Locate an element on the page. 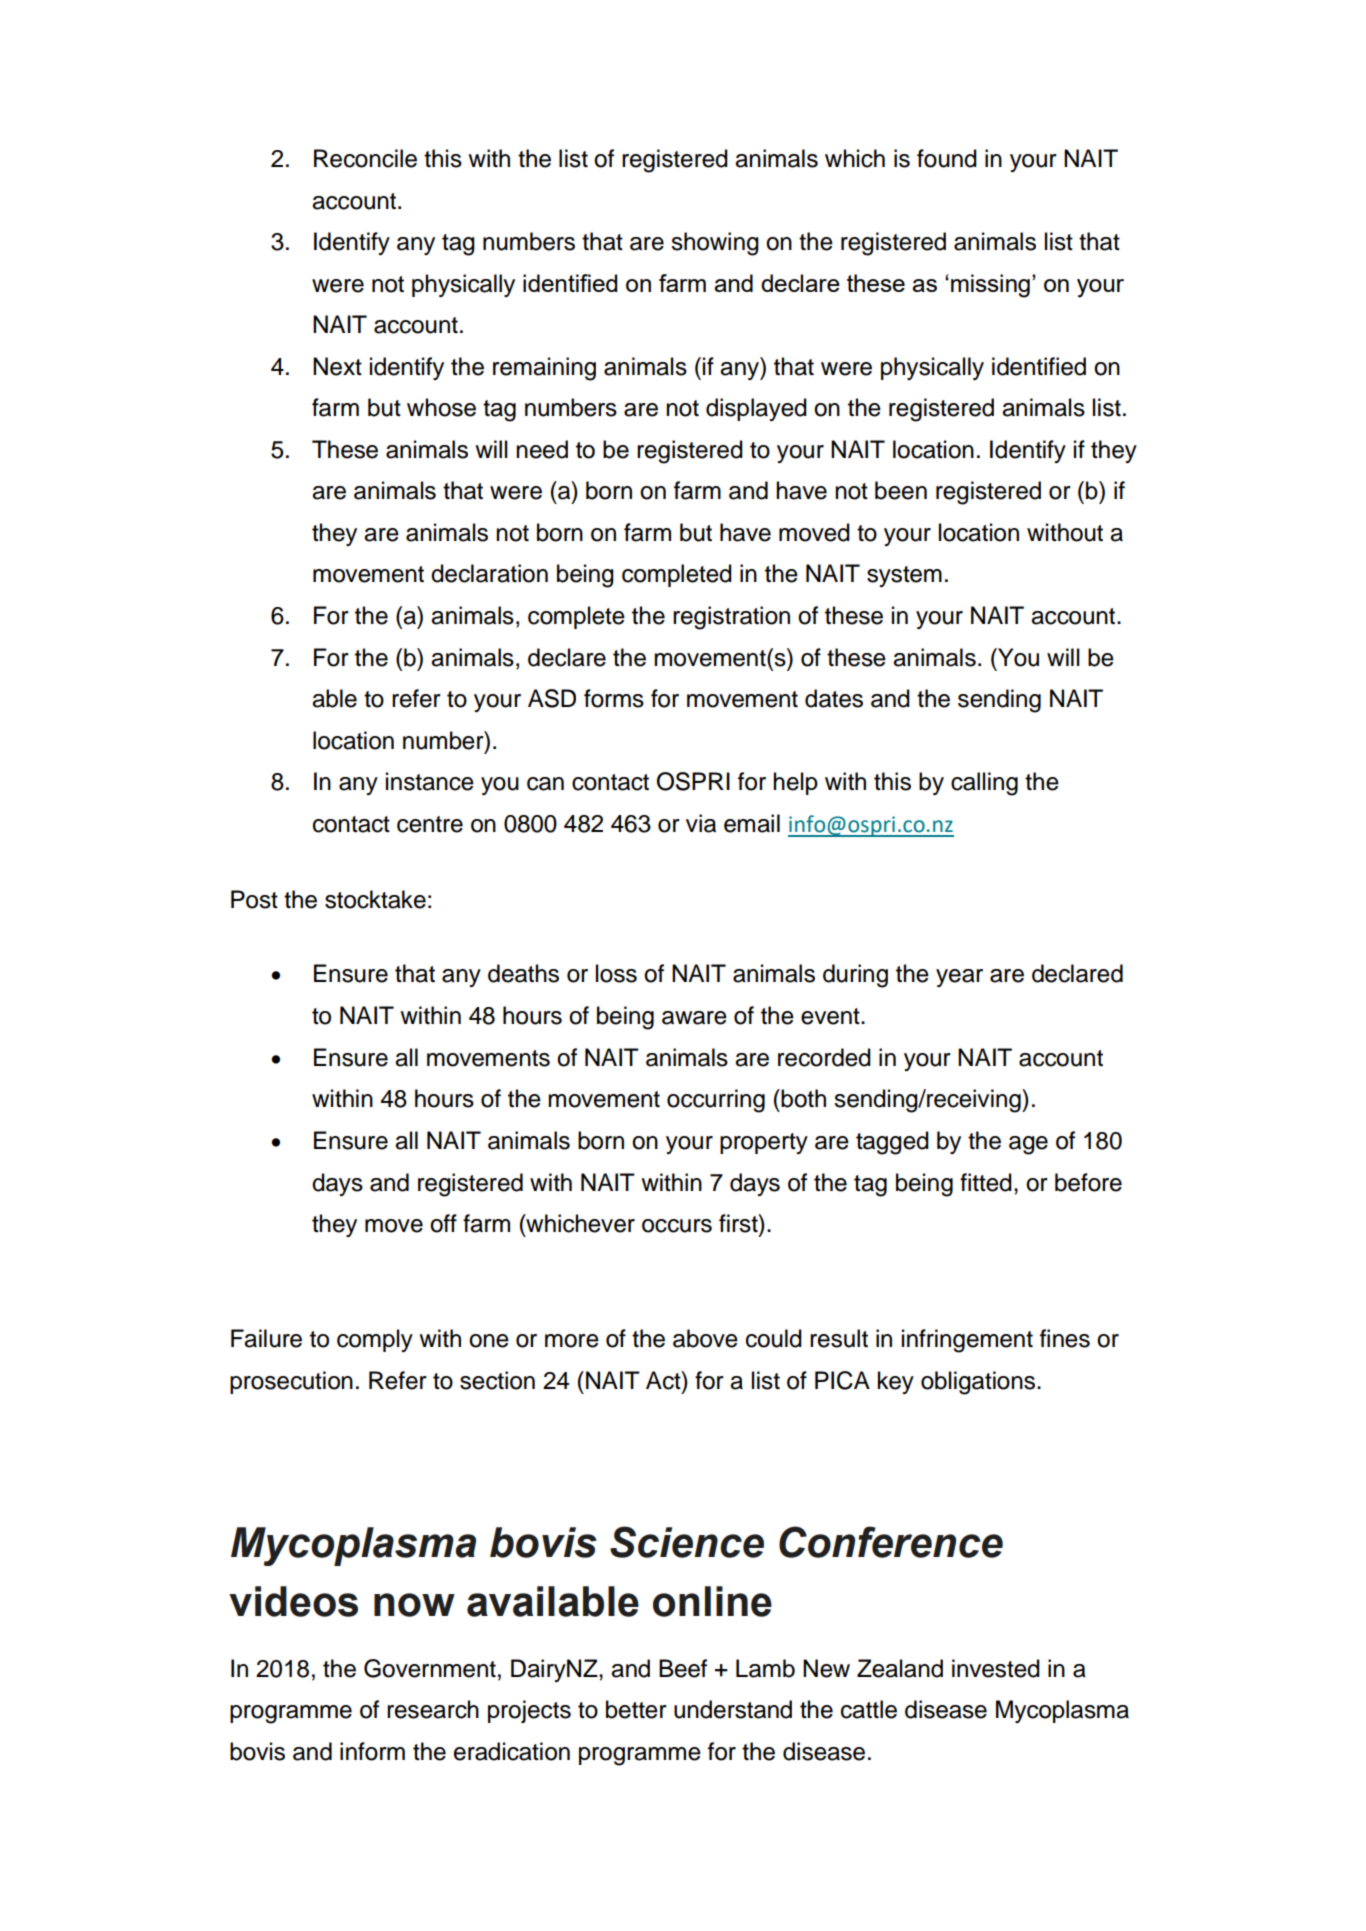  obligations is located at coordinates (979, 1383).
